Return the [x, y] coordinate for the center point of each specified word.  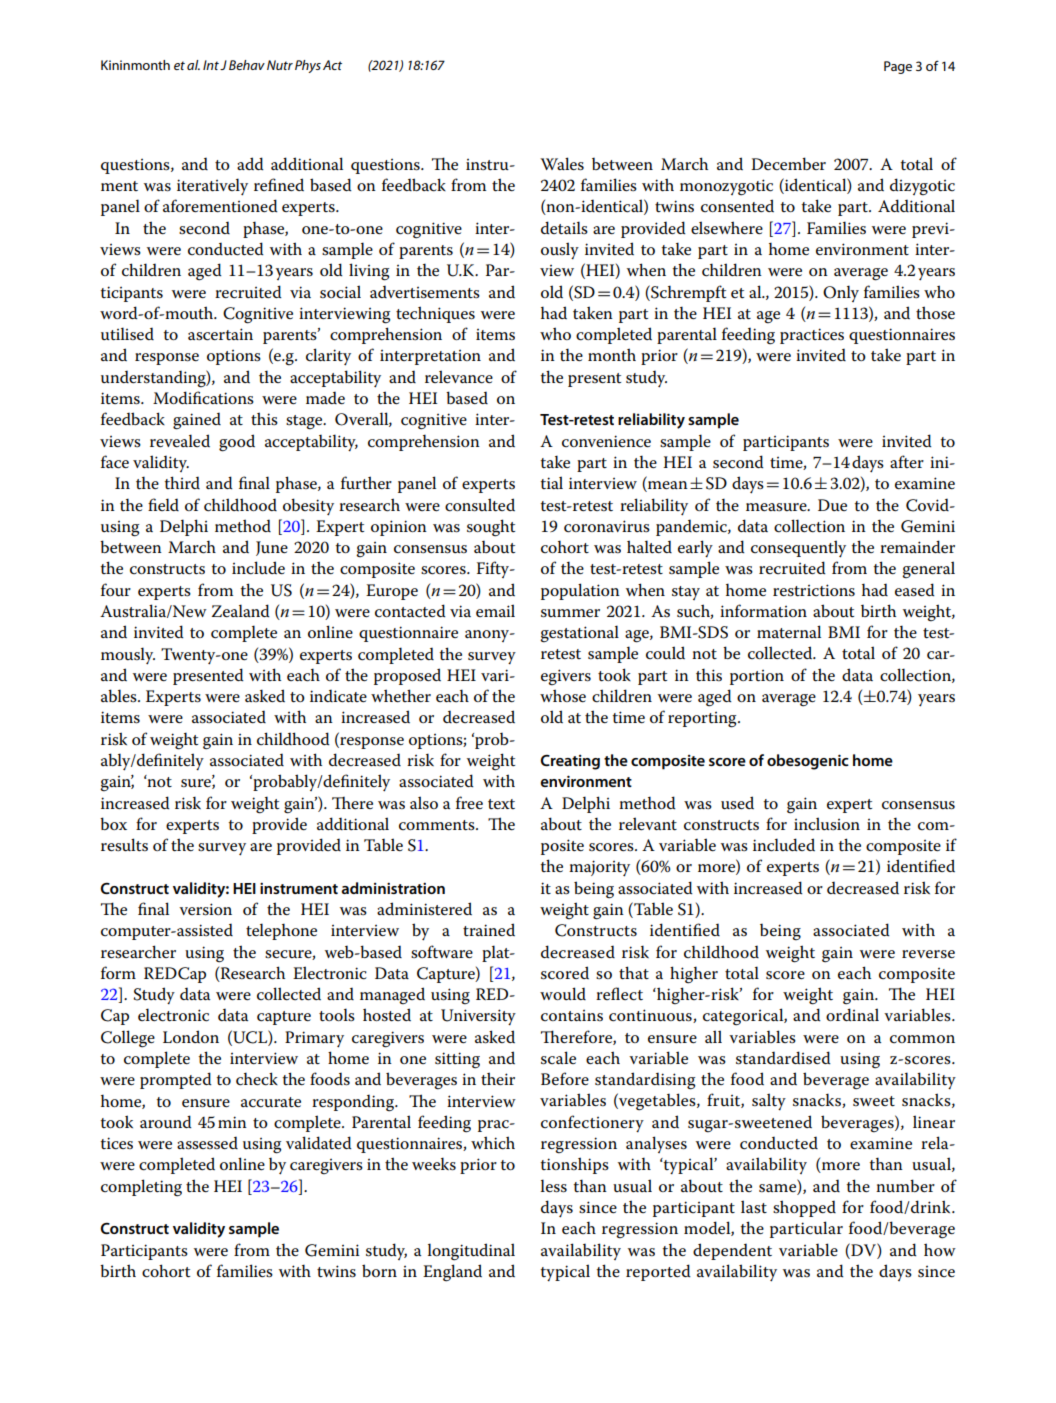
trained [489, 930]
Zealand [241, 610]
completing [141, 1188]
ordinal [852, 1014]
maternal [789, 632]
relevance [459, 377]
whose [563, 695]
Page [898, 67]
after [907, 461]
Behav [247, 65]
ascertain [220, 334]
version [205, 909]
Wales [562, 164]
